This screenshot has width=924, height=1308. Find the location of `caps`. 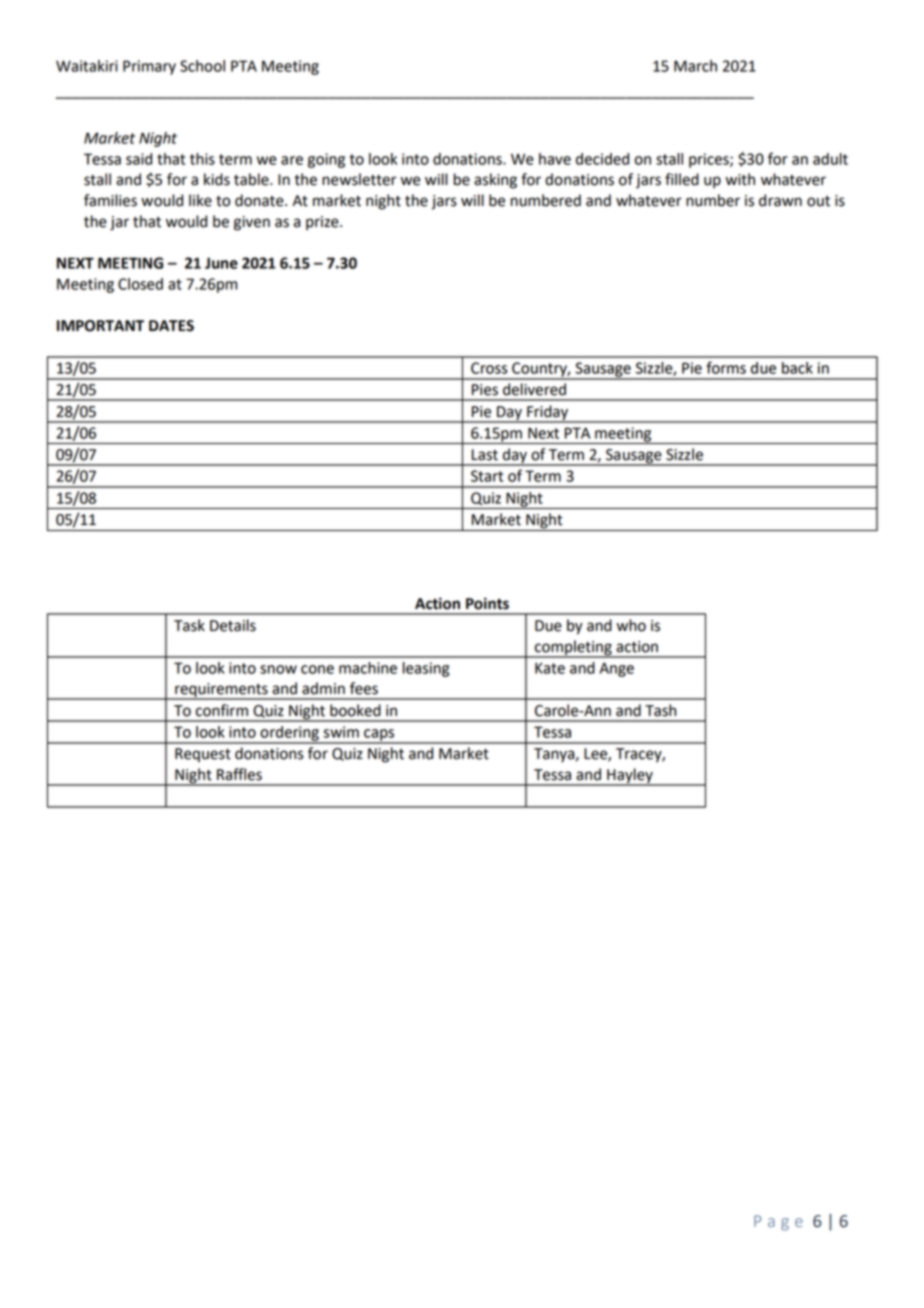

caps is located at coordinates (379, 736).
